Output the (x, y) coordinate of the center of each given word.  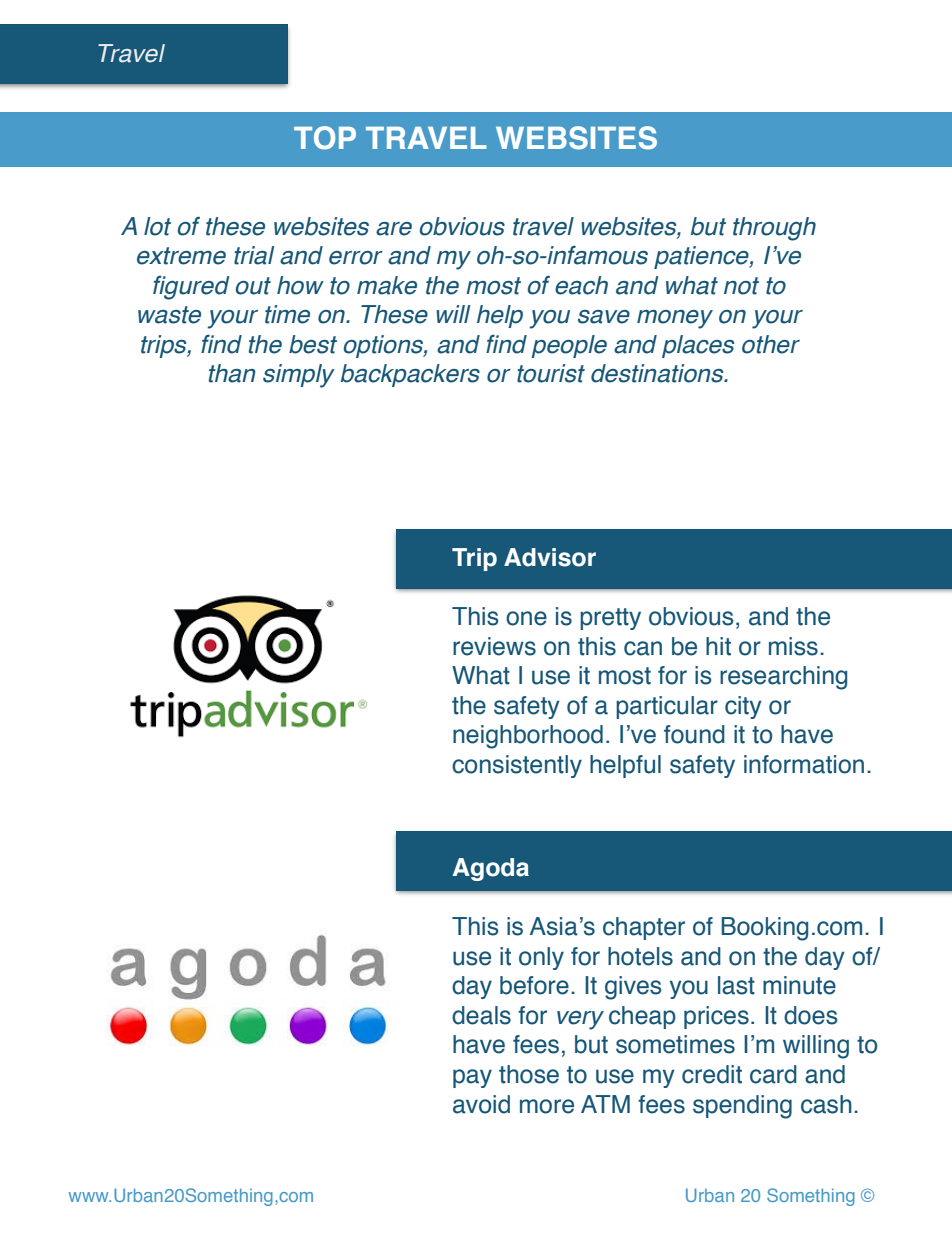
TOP (325, 138)
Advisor (550, 557)
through (774, 229)
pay (472, 1078)
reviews (494, 646)
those (529, 1074)
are (394, 229)
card (773, 1074)
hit (718, 646)
